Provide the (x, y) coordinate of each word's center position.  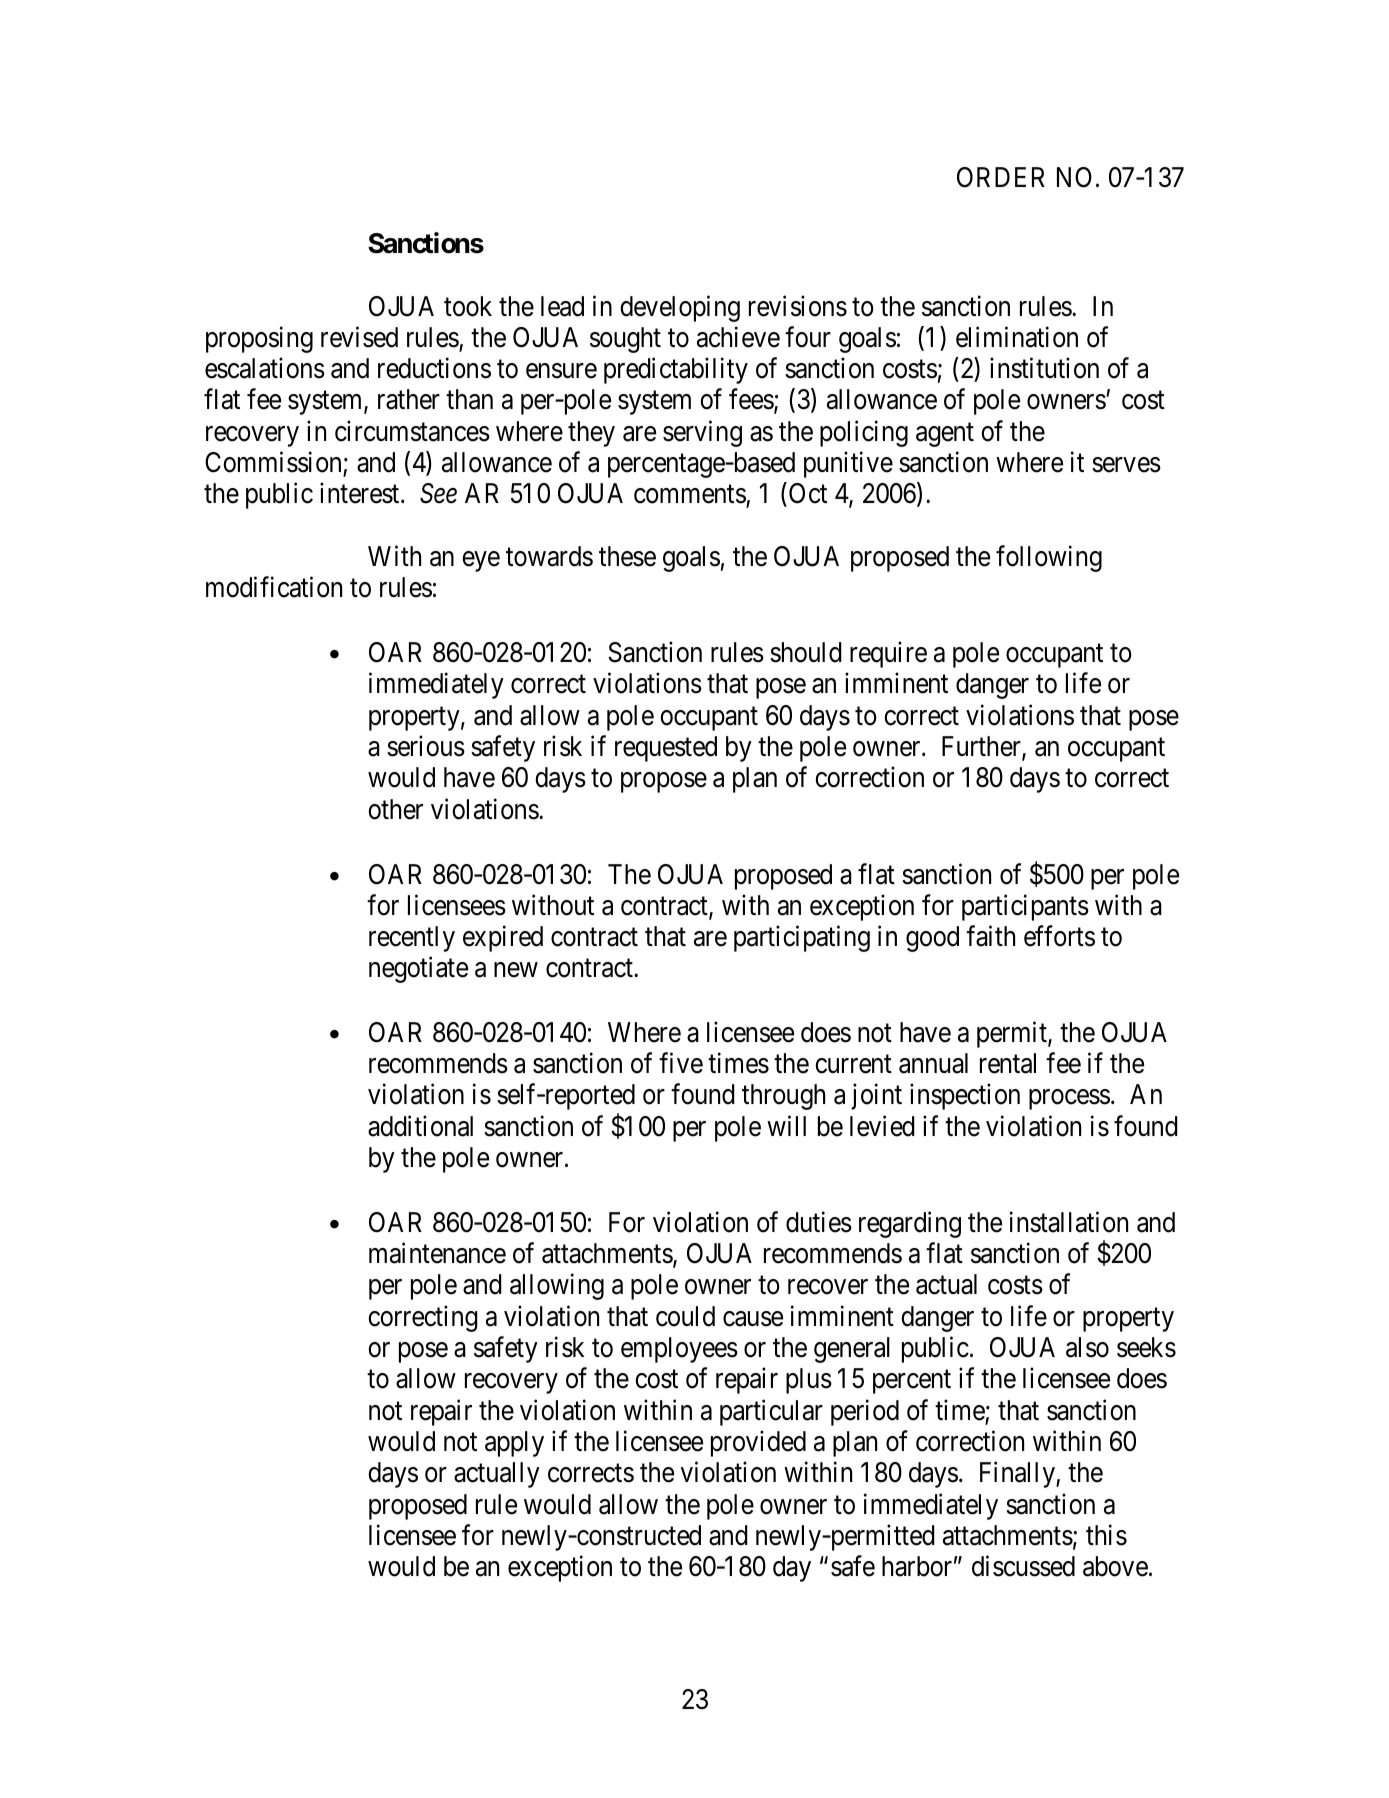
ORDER (1001, 177)
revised (359, 337)
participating (802, 938)
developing (680, 308)
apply (514, 1444)
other (395, 809)
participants (1025, 907)
